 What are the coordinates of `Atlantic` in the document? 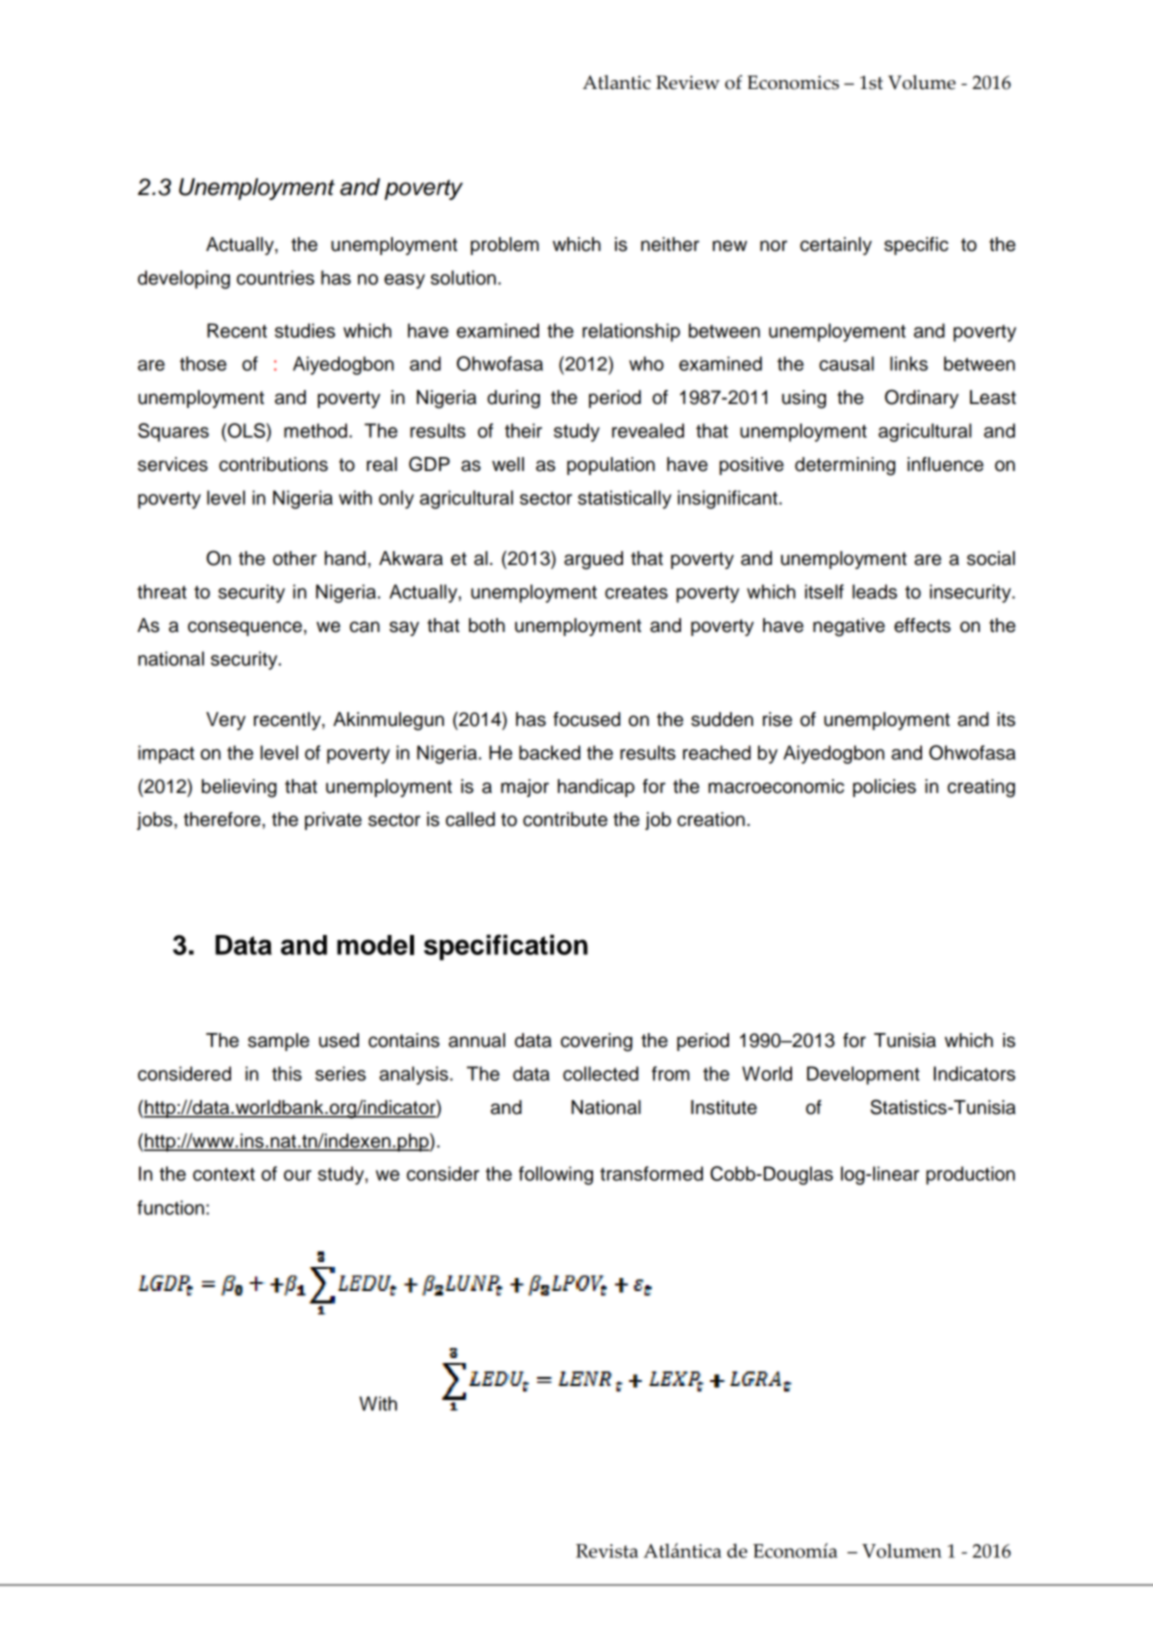 It's located at (617, 82).
